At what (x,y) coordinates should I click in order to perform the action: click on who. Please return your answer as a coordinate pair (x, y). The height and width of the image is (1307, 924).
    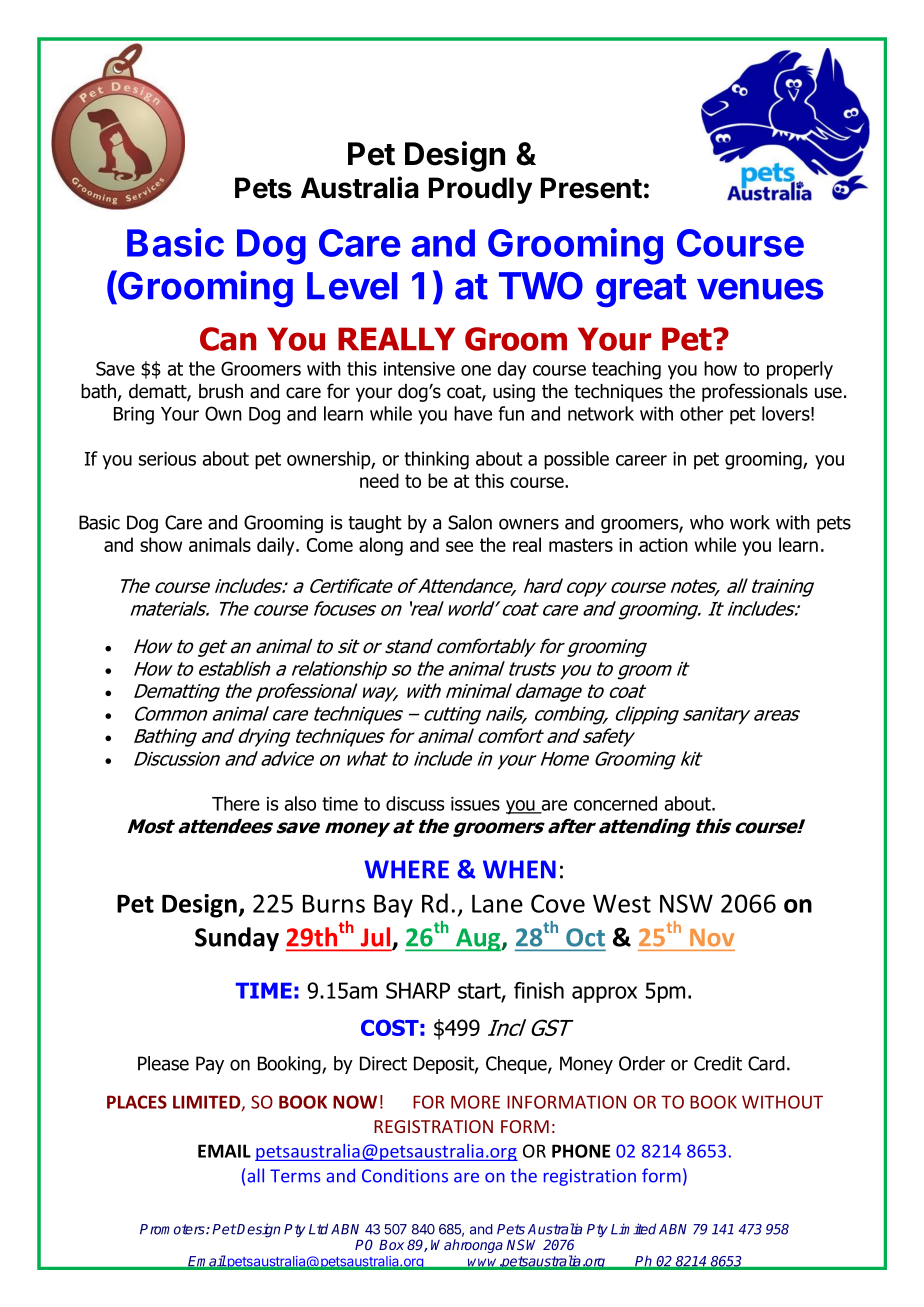
    Looking at the image, I should click on (707, 522).
